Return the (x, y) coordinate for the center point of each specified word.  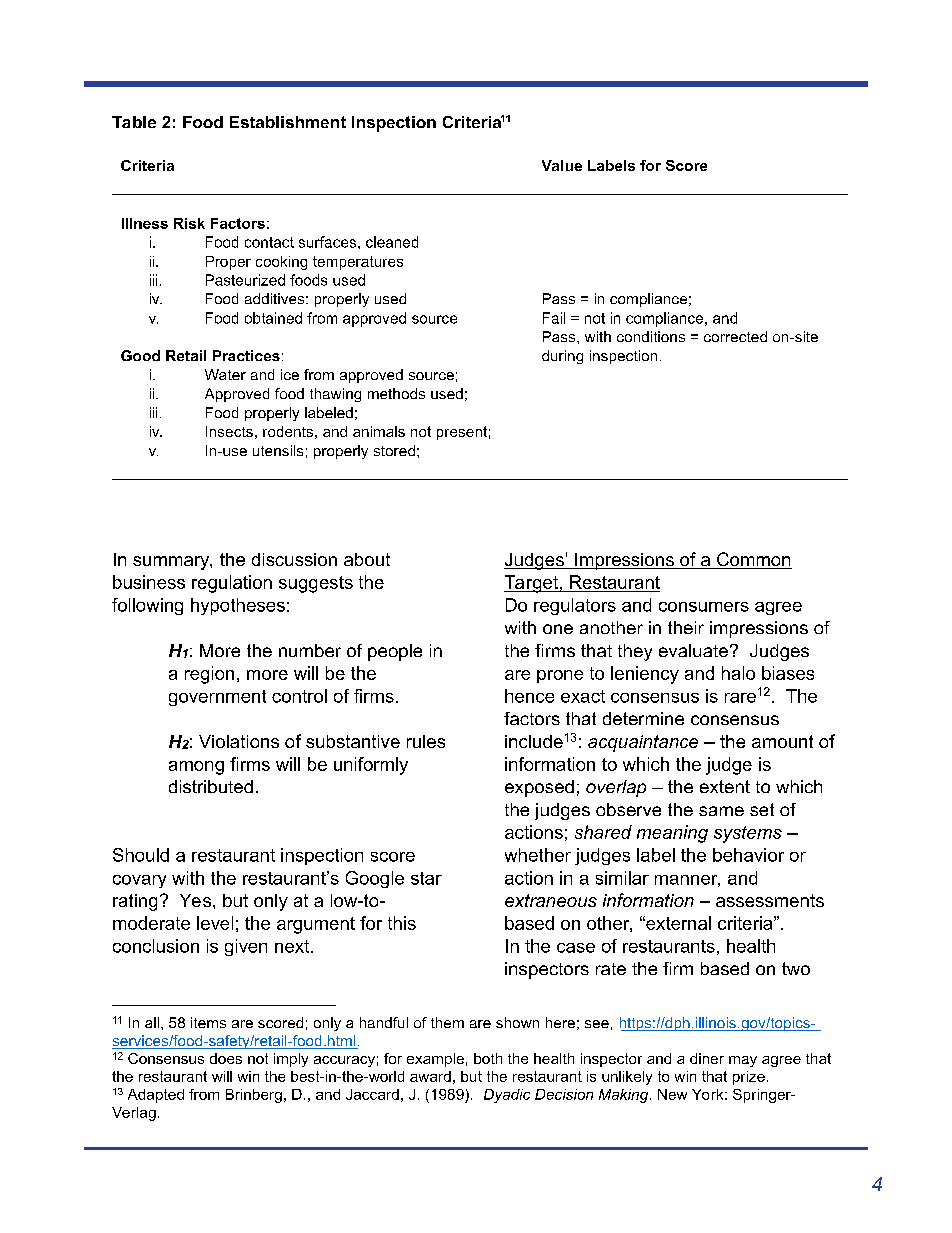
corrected (735, 336)
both (488, 1058)
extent (725, 786)
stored (394, 450)
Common (753, 560)
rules (426, 741)
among (196, 768)
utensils (278, 450)
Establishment (288, 122)
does (226, 1058)
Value (562, 165)
